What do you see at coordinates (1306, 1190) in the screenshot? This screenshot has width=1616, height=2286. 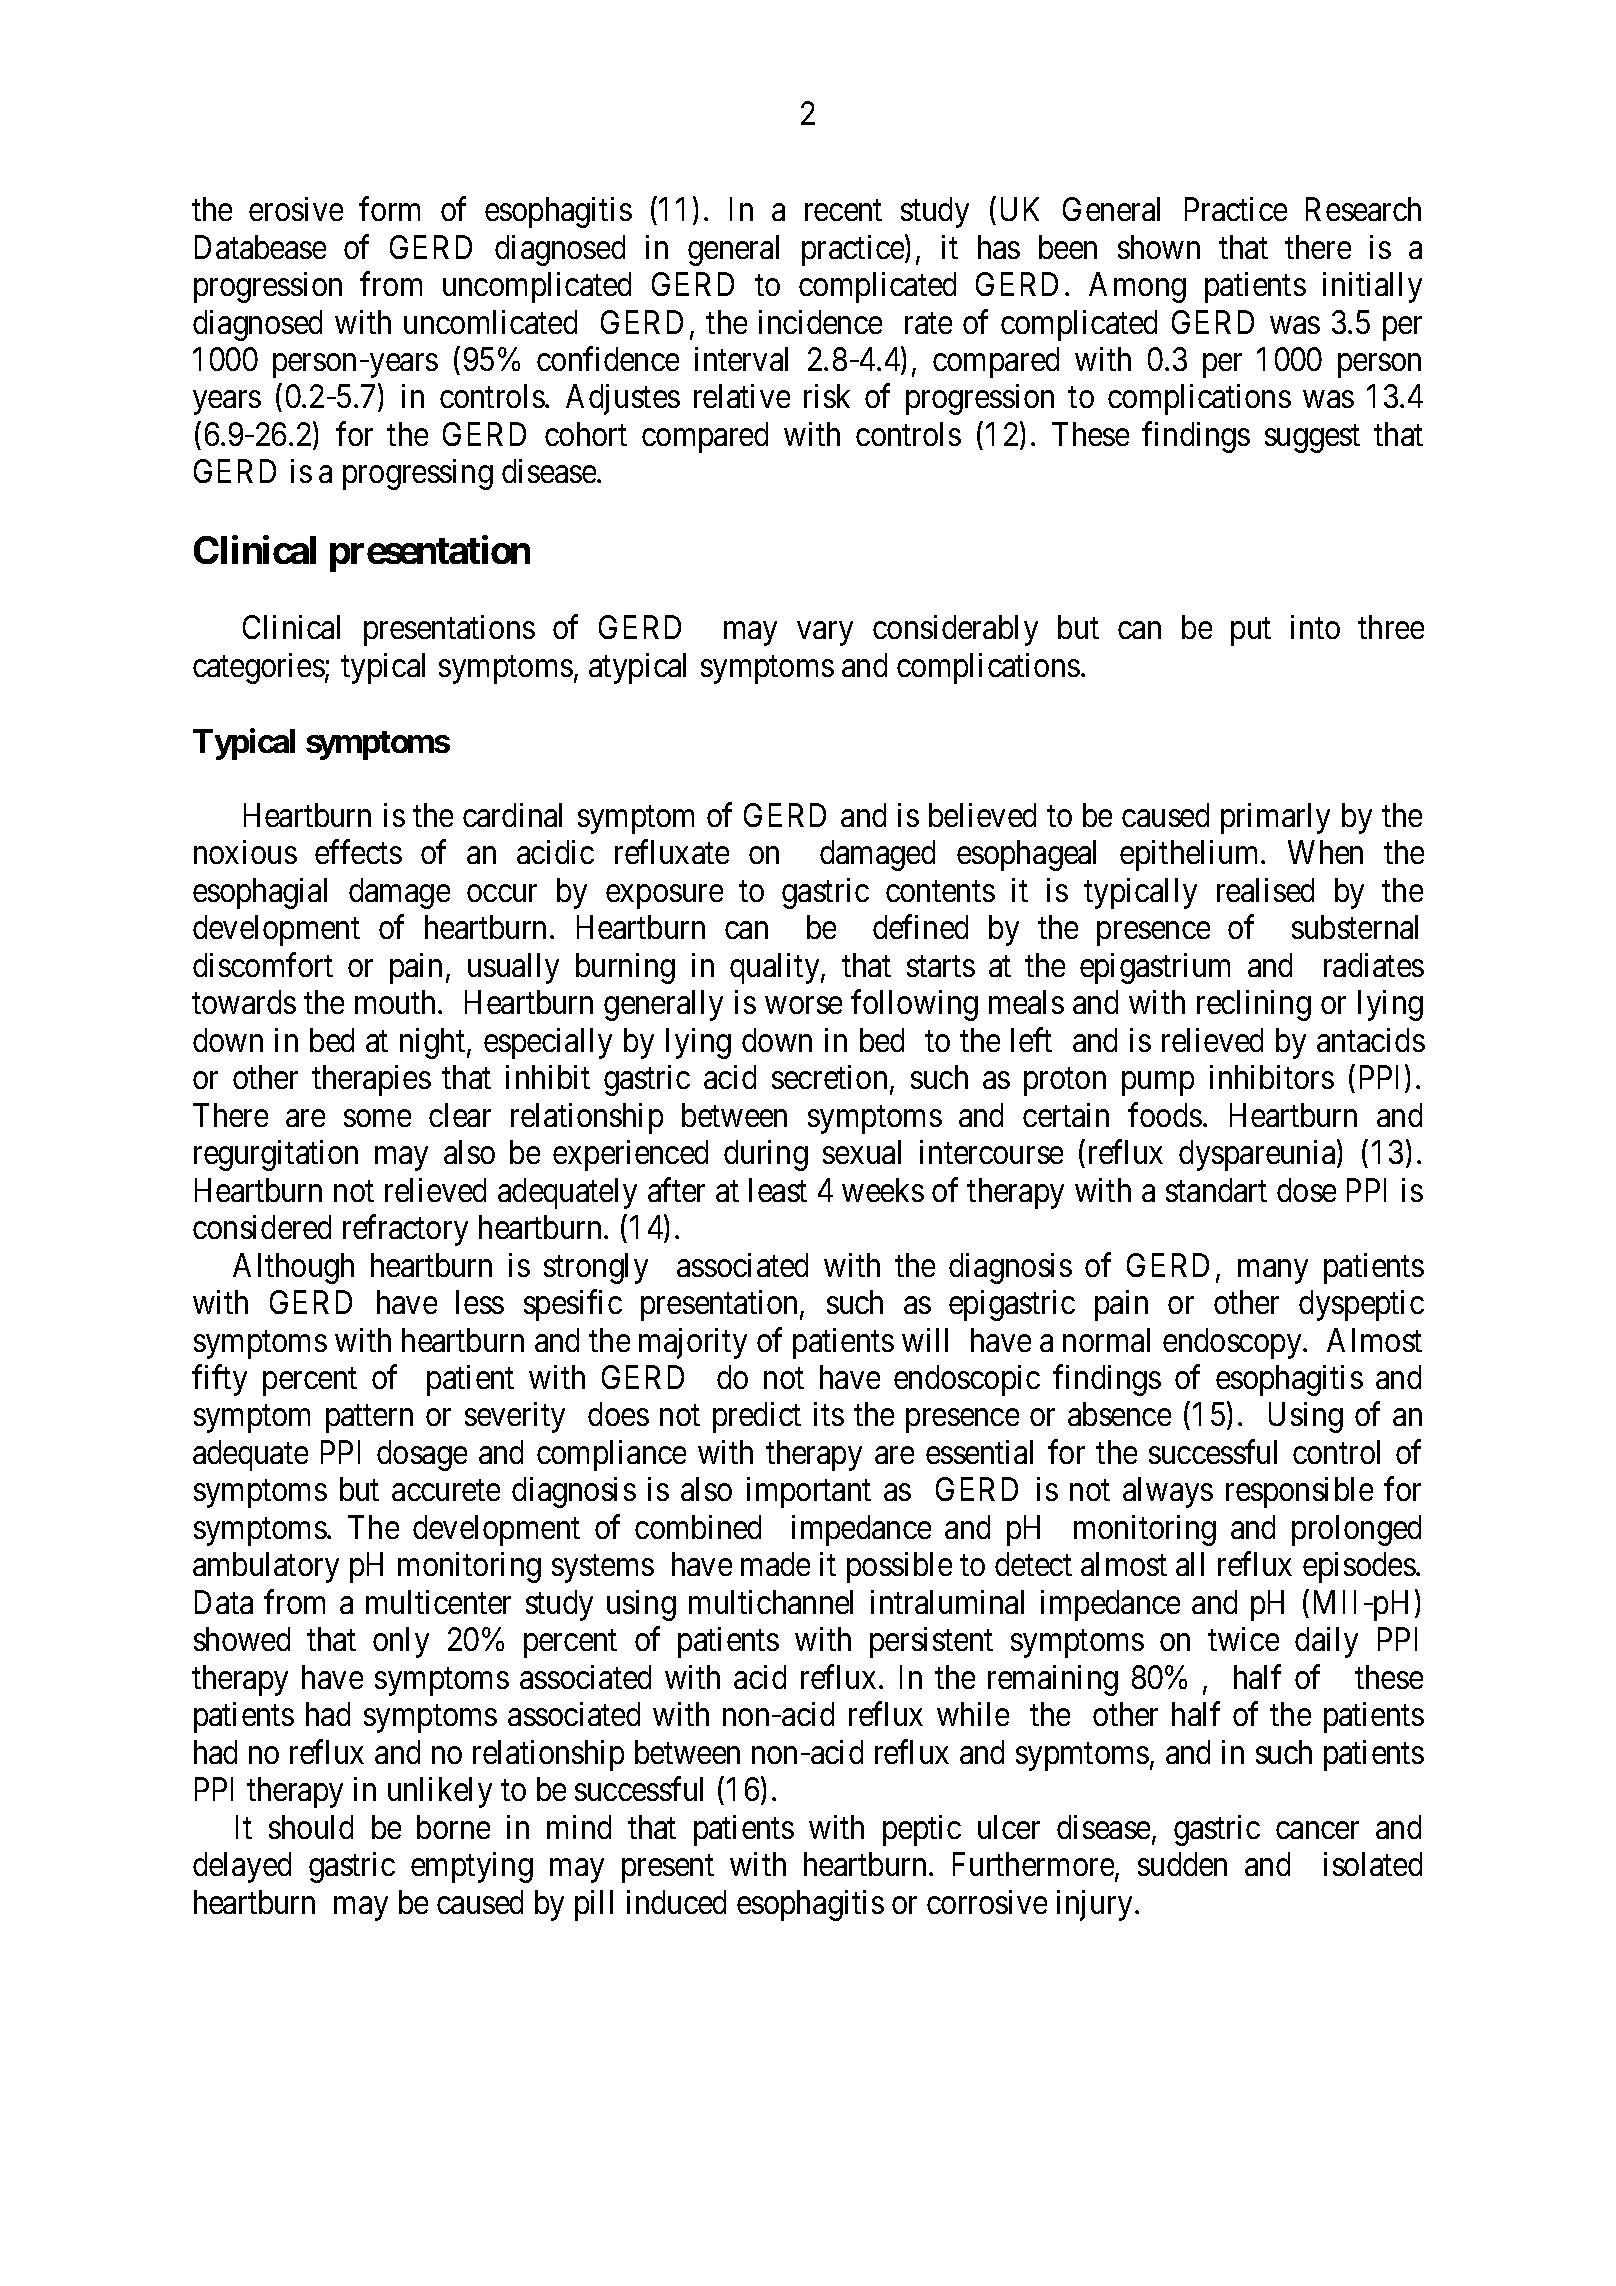 I see `dose` at bounding box center [1306, 1190].
